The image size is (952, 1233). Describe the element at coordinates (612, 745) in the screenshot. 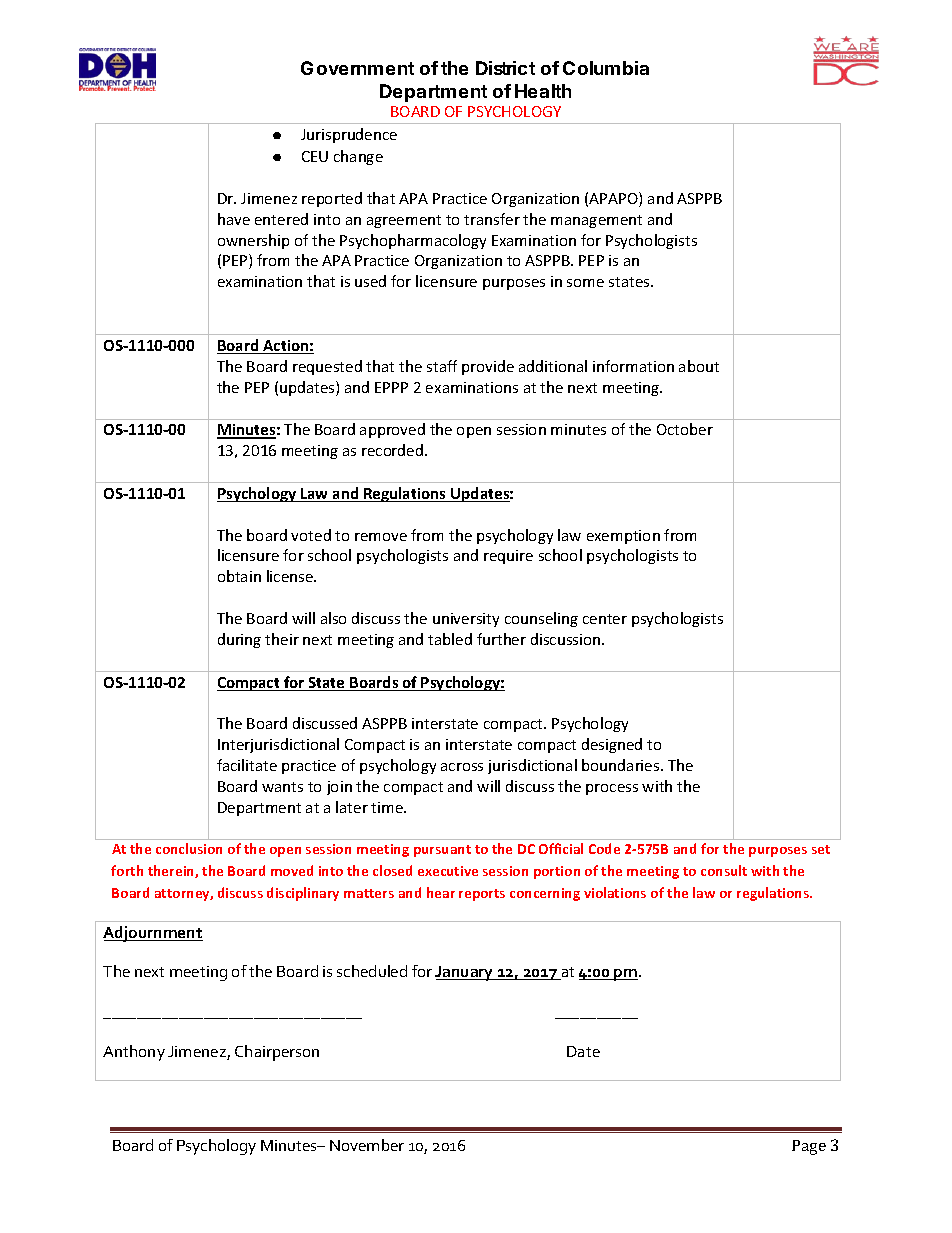

I see `designed` at that location.
